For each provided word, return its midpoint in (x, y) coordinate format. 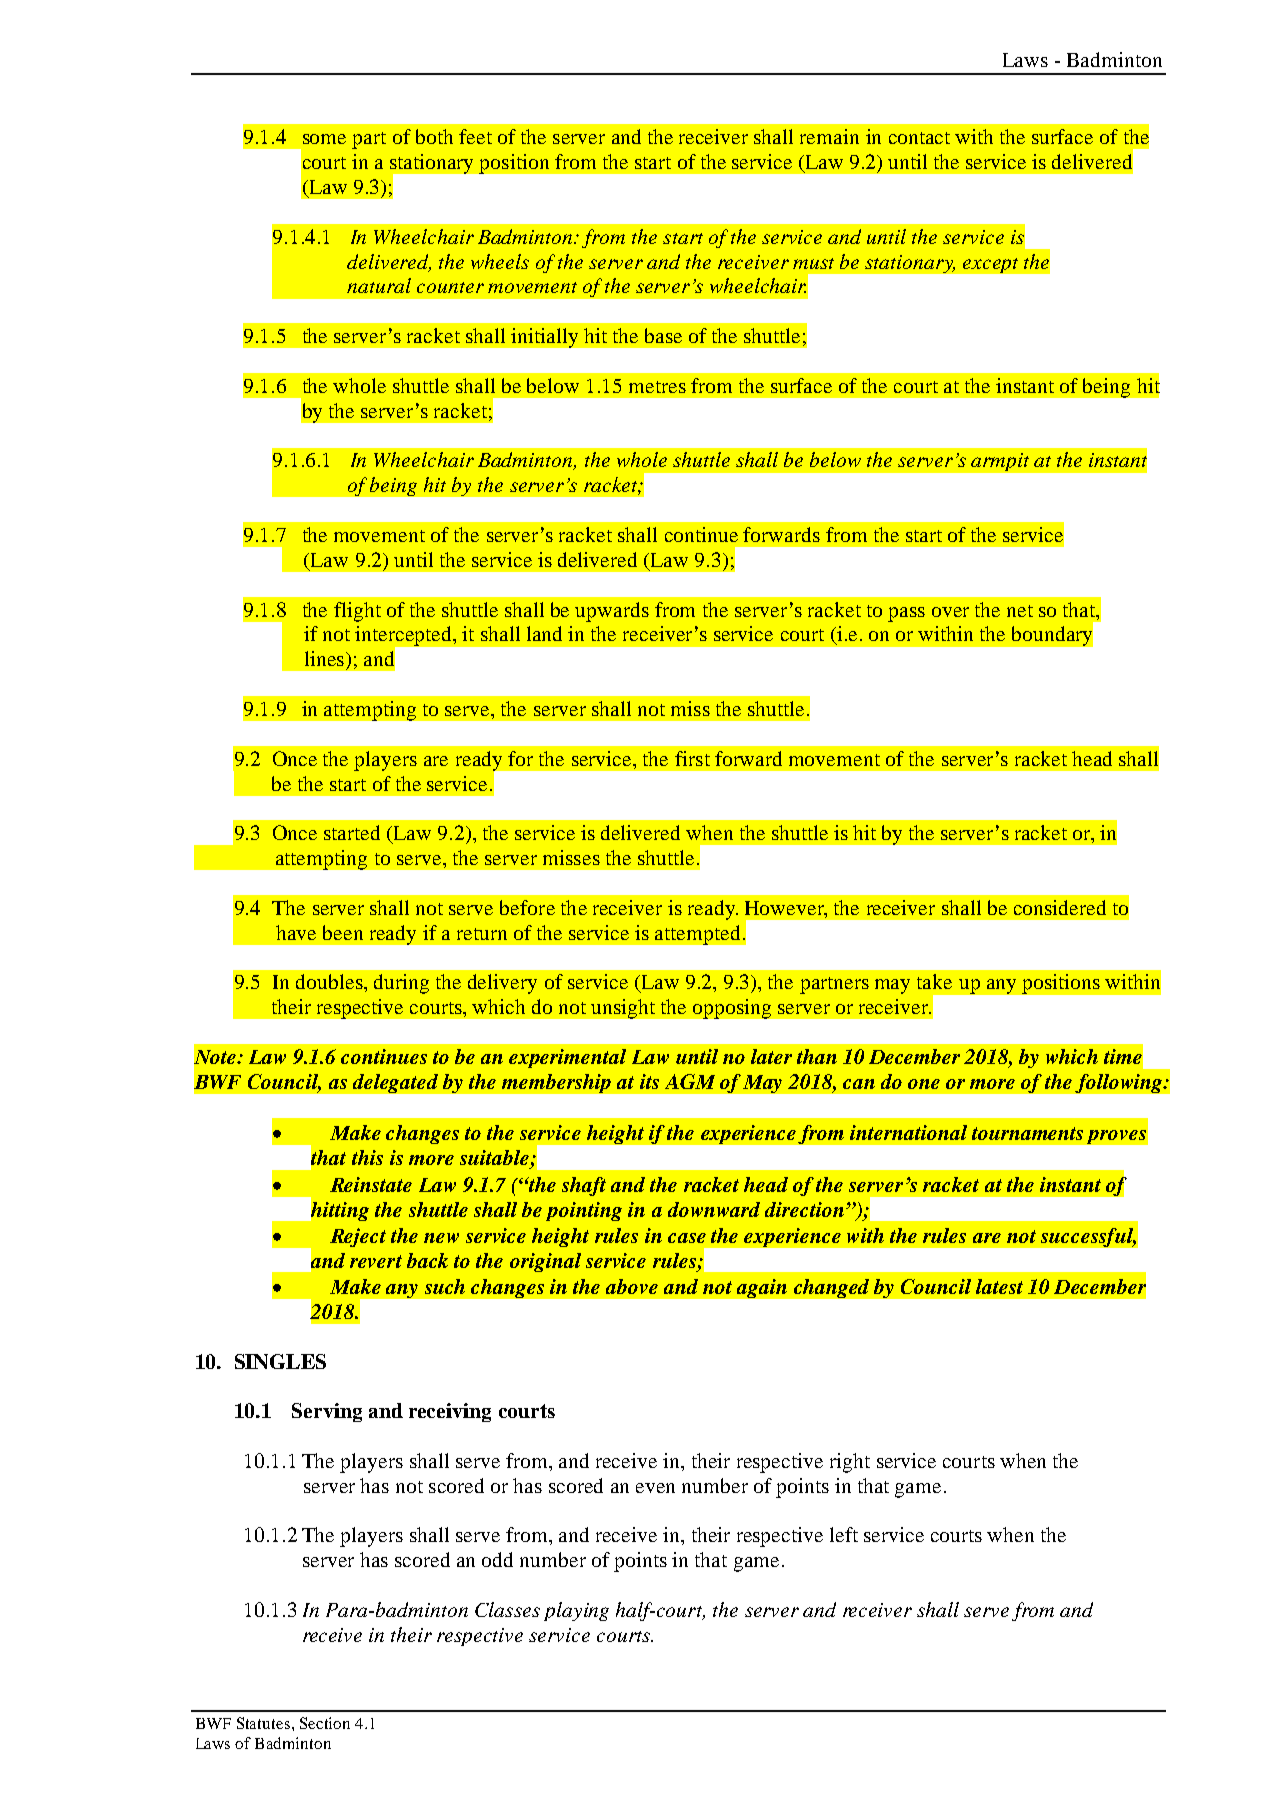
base (663, 335)
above (632, 1286)
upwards (612, 612)
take (934, 981)
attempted (697, 935)
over (950, 612)
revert (376, 1261)
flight (357, 612)
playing (576, 1611)
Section (325, 1723)
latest (999, 1286)
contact (919, 138)
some (324, 139)
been (343, 932)
